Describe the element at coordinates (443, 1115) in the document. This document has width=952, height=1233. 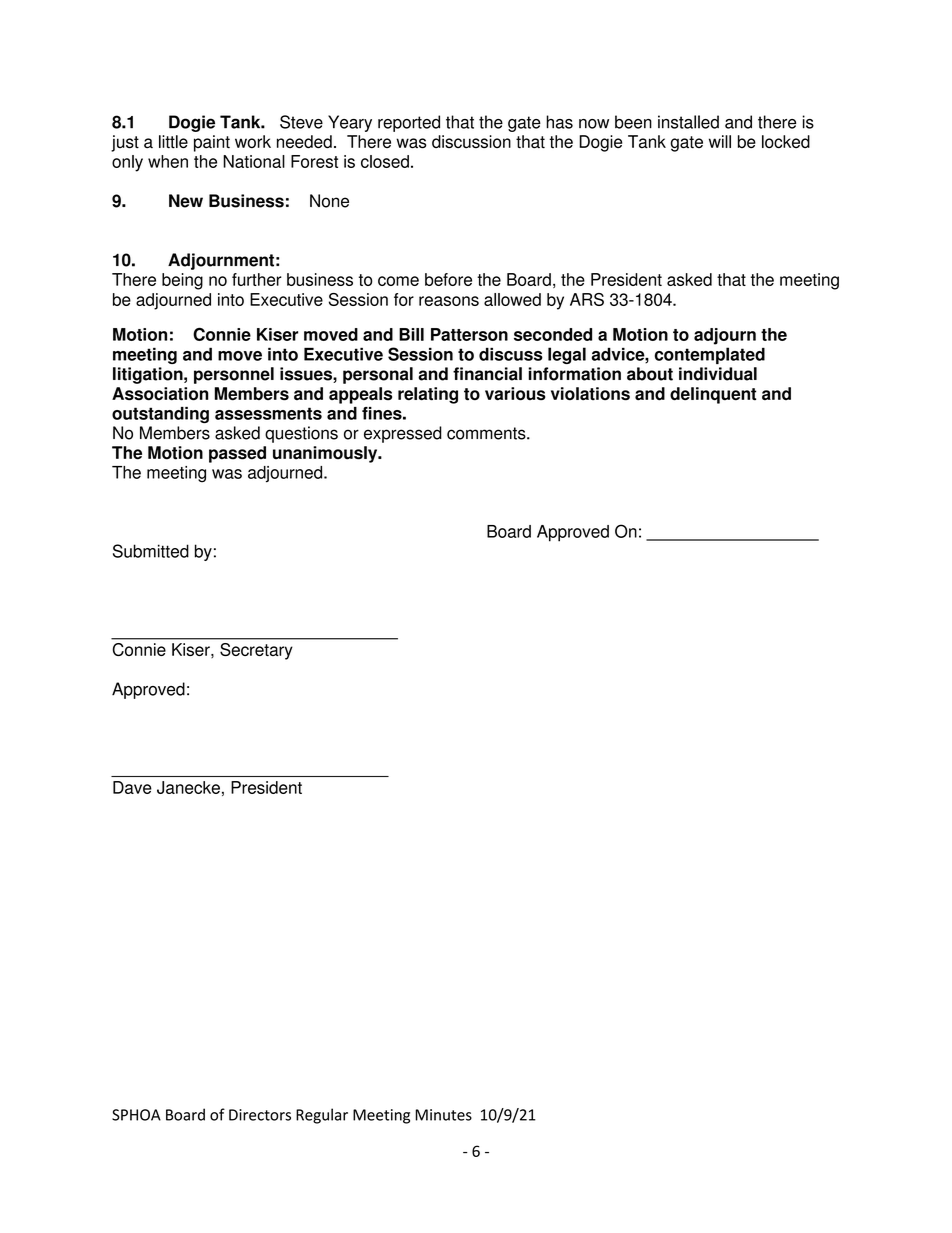
I see `Minutes` at that location.
